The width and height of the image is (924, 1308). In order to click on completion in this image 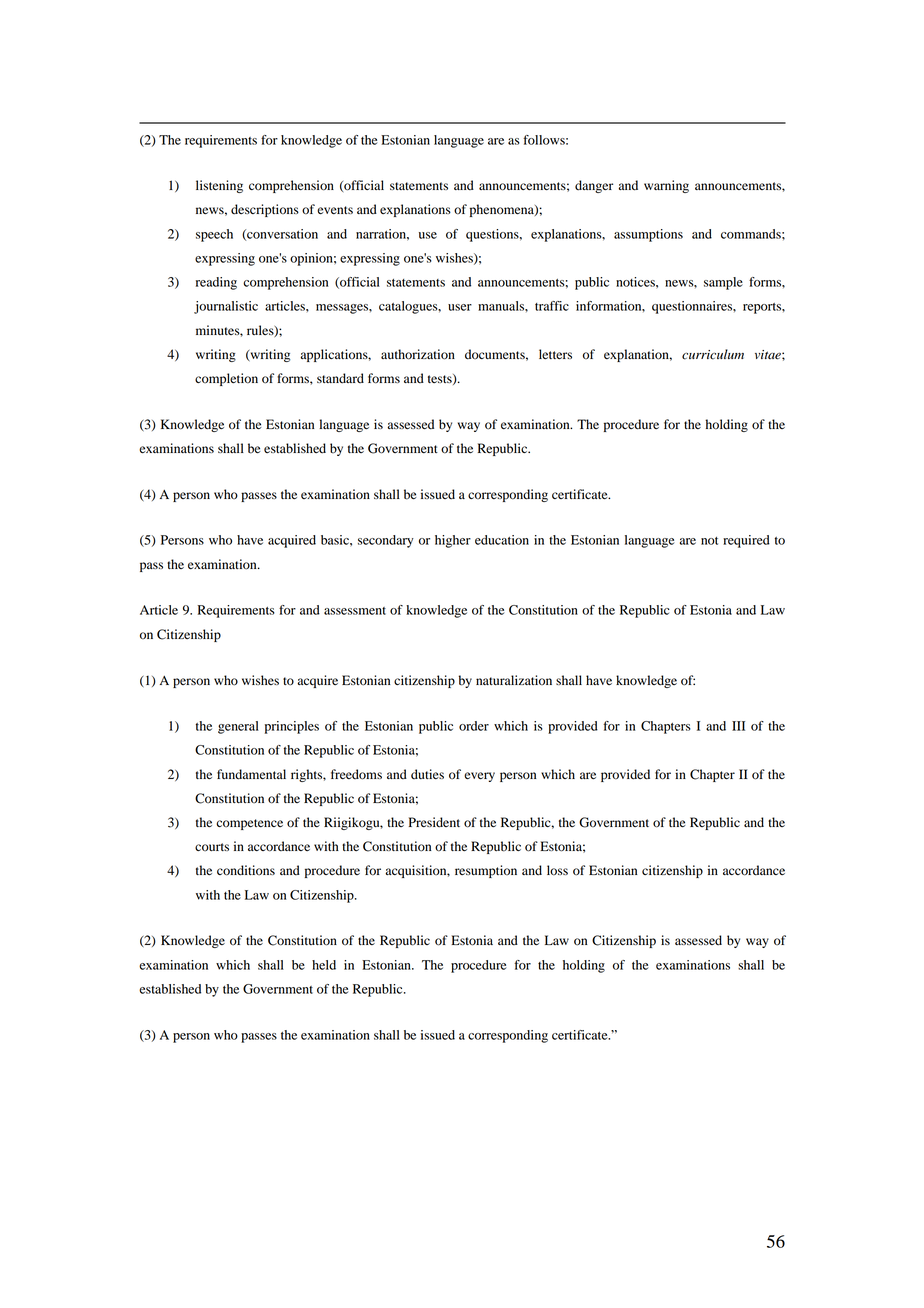, I will do `click(226, 379)`.
